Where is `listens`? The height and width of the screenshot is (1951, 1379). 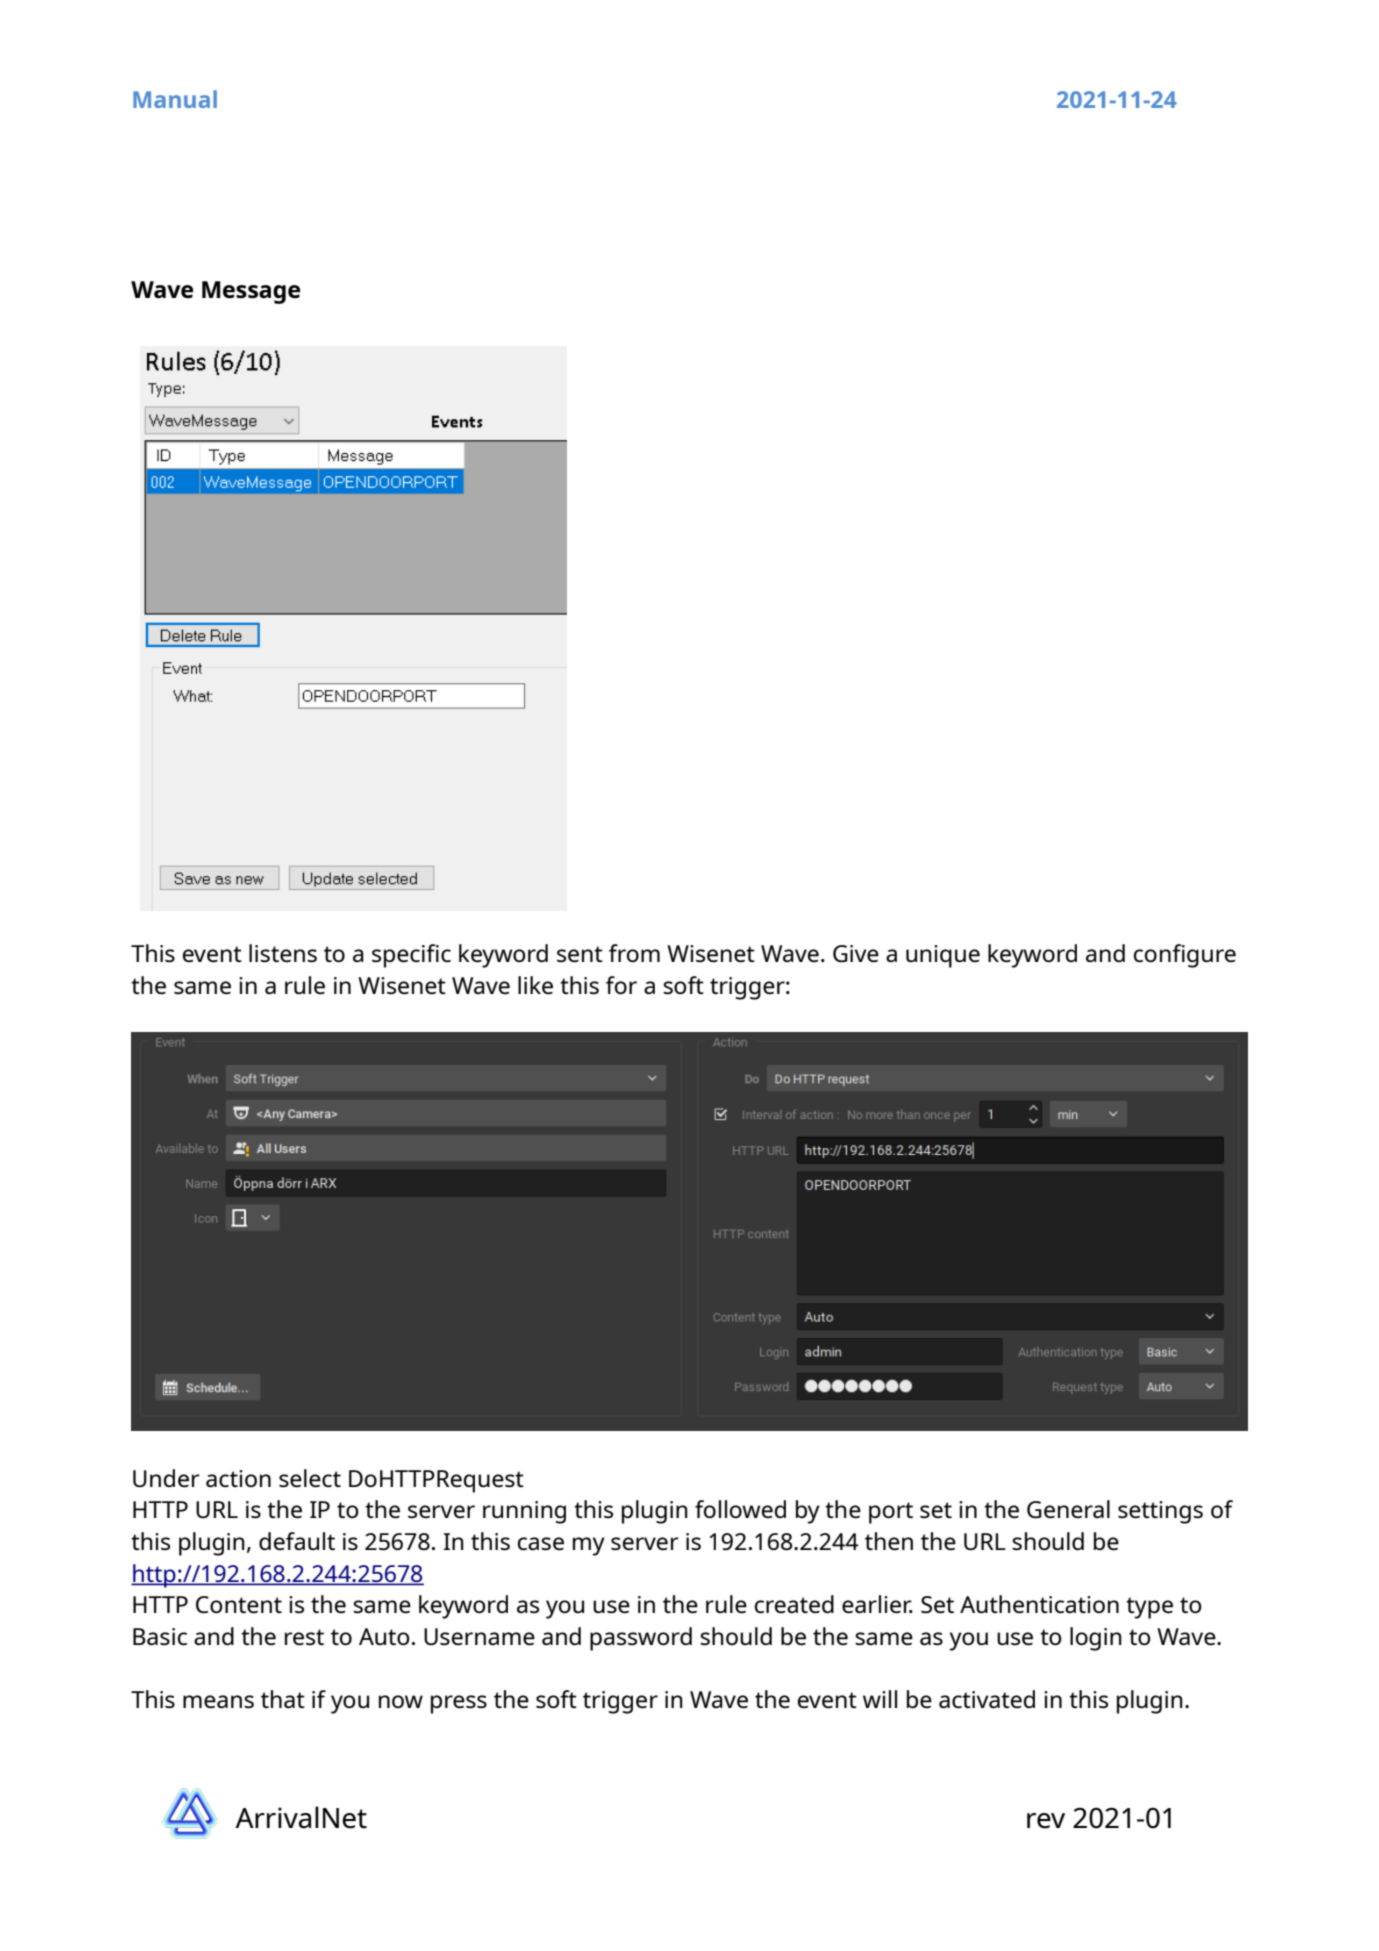 listens is located at coordinates (283, 953).
